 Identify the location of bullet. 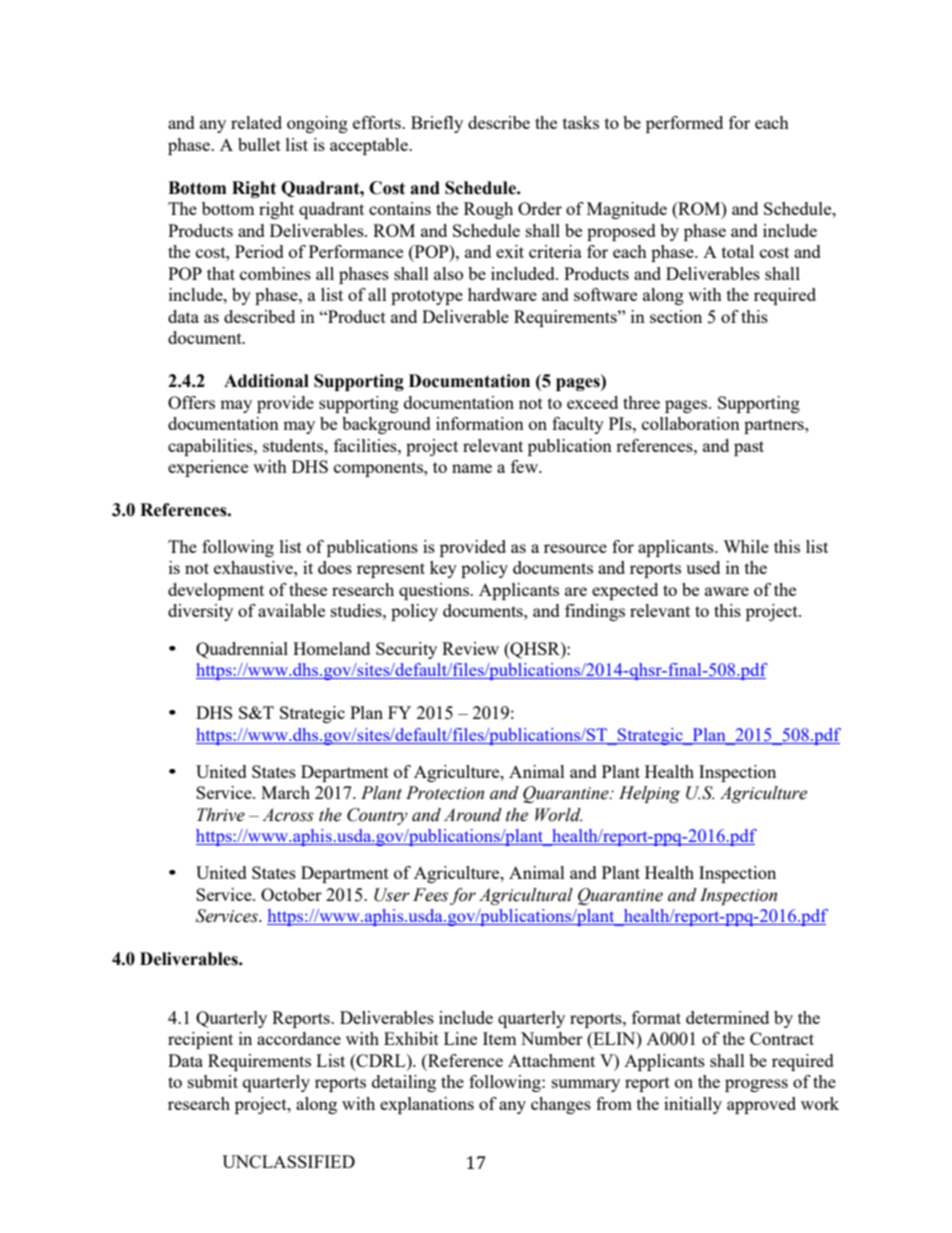
(259, 144).
